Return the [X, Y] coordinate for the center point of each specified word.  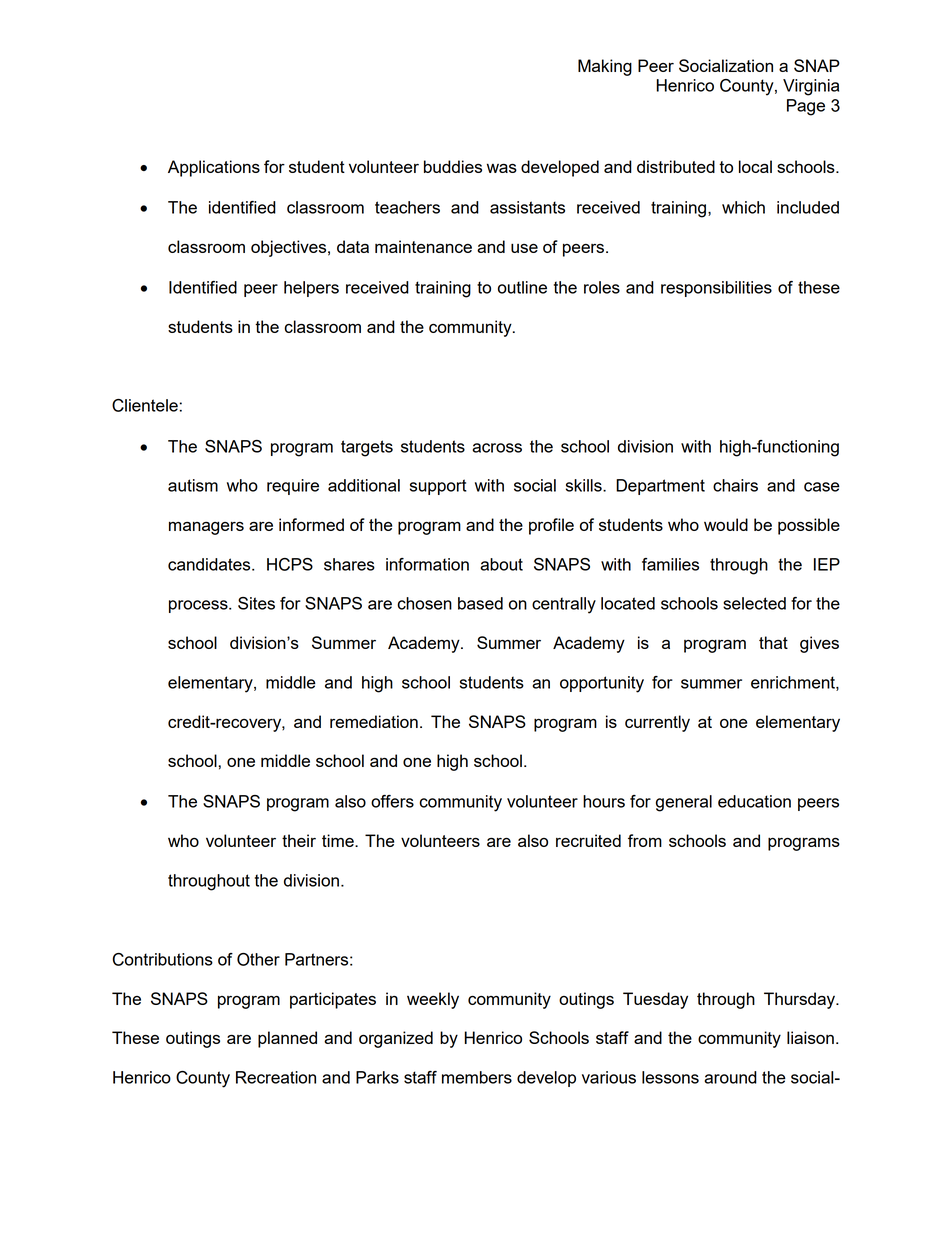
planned [287, 1039]
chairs [735, 485]
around [730, 1077]
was [502, 168]
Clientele [145, 405]
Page [806, 107]
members [477, 1077]
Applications [214, 168]
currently [657, 723]
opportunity [602, 684]
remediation [374, 721]
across [497, 448]
